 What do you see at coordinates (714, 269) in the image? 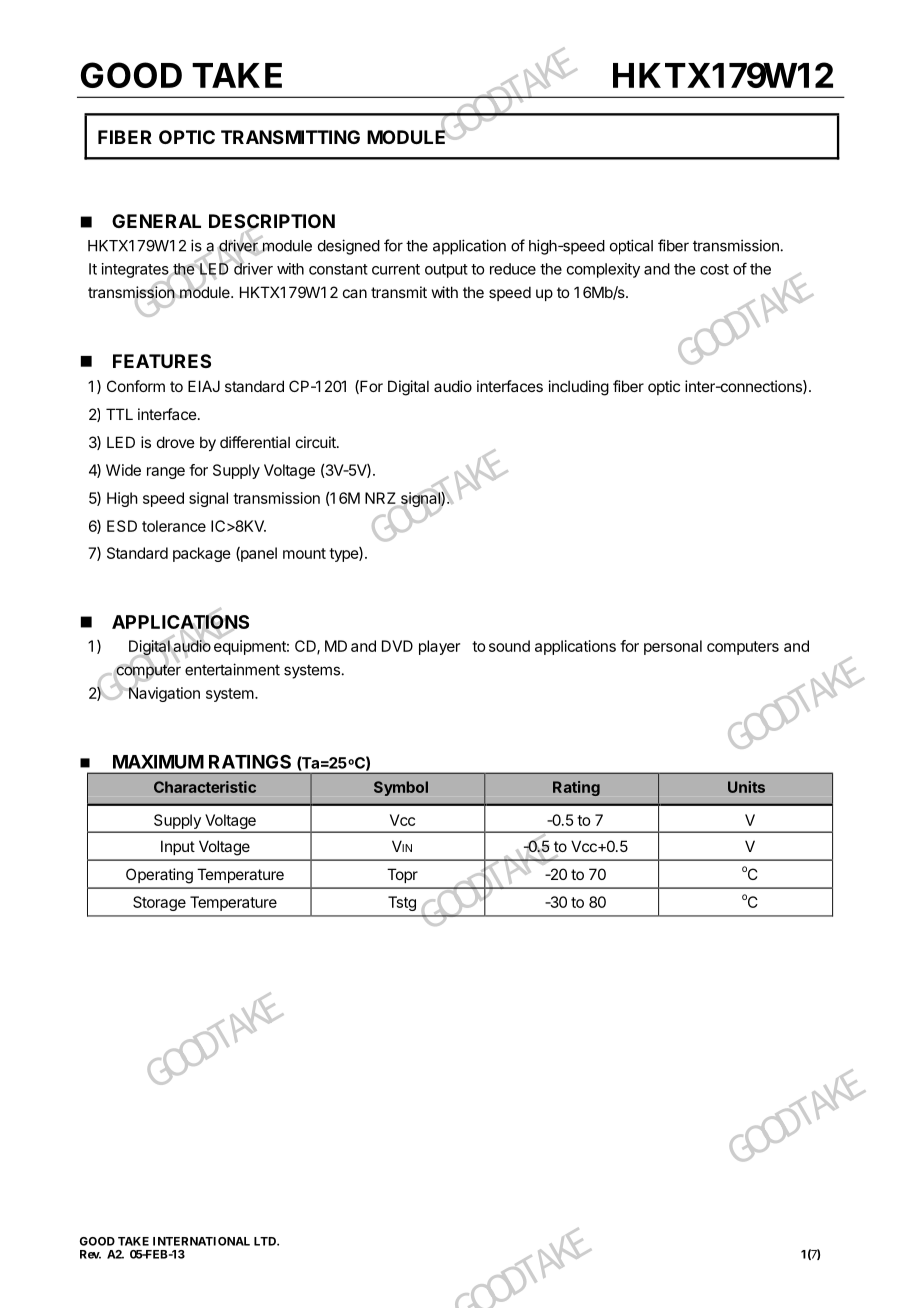
I see `cost` at bounding box center [714, 269].
